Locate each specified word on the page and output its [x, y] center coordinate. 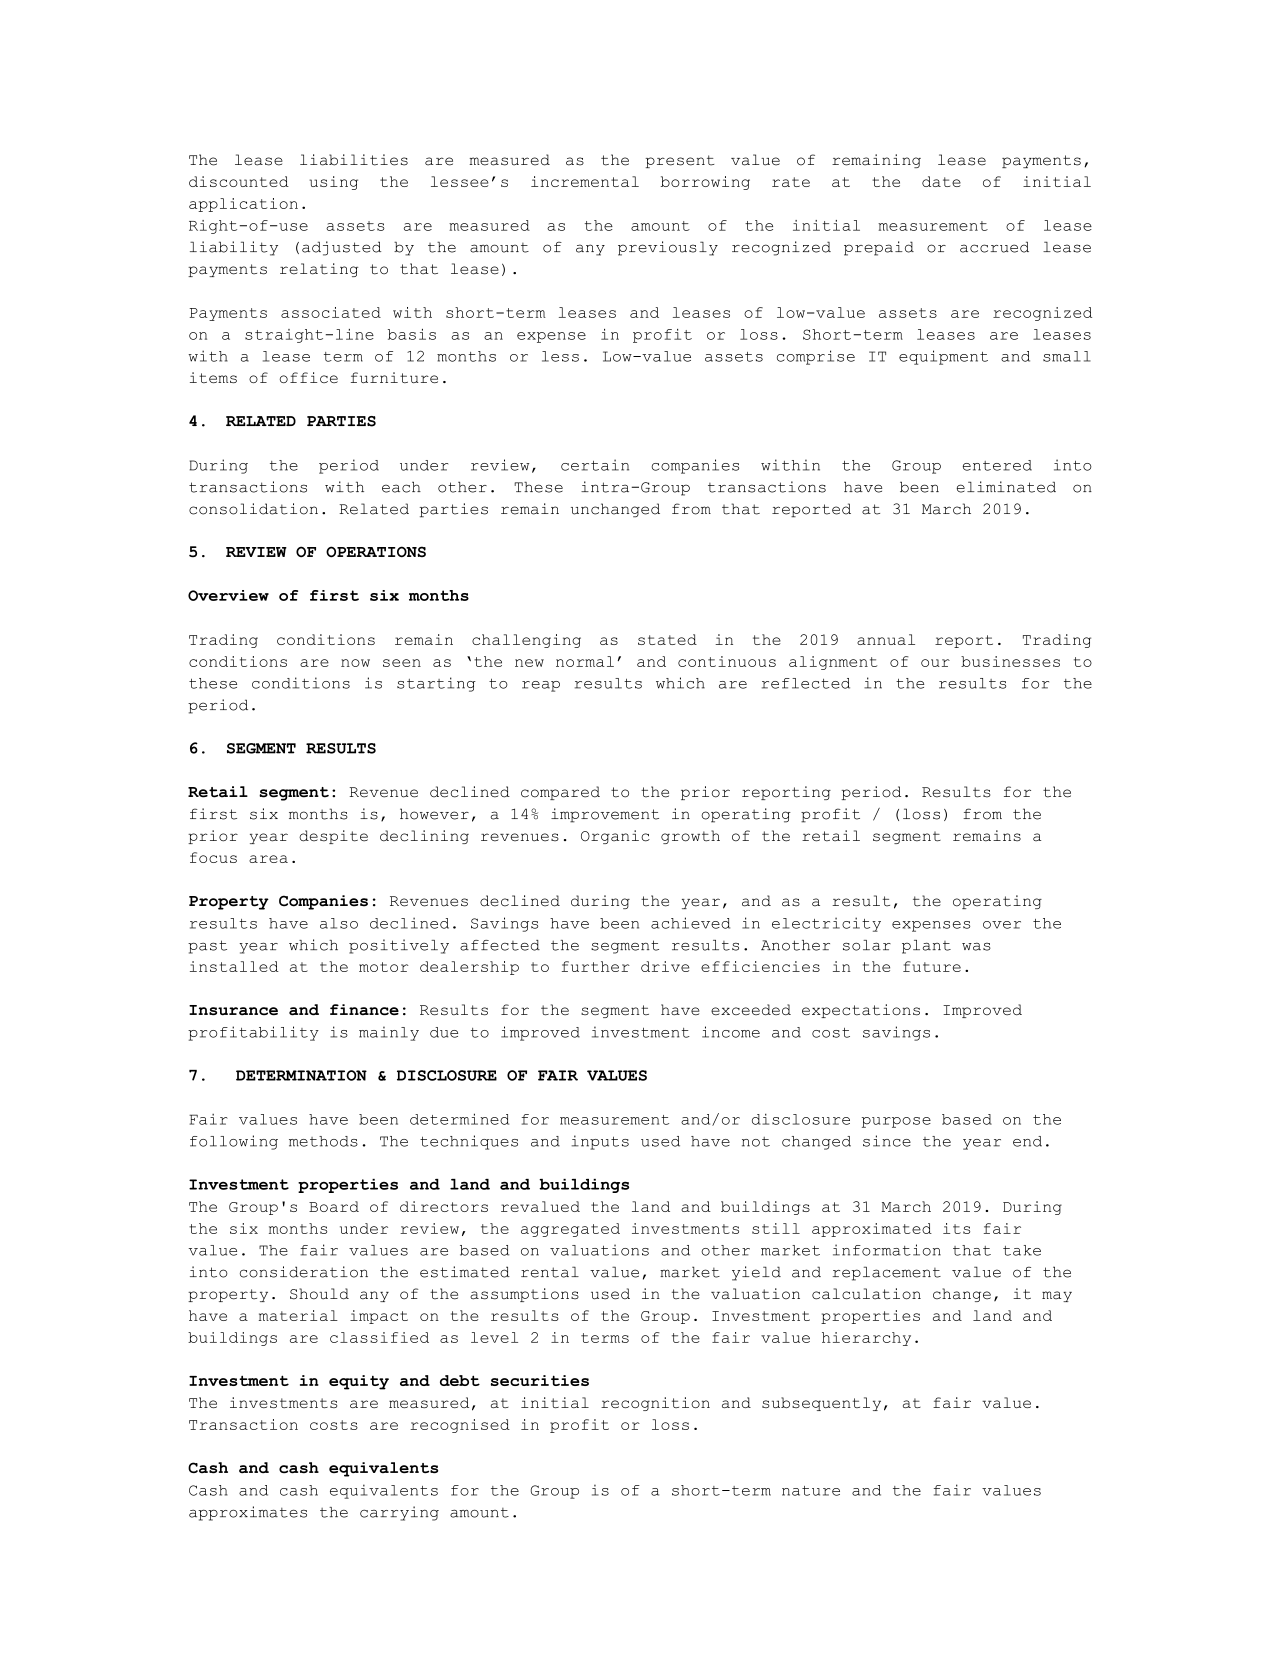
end [1027, 1141]
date [941, 181]
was [976, 947]
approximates [248, 1513]
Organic [615, 837]
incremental [585, 181]
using [333, 183]
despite [333, 837]
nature [811, 1491]
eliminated [1006, 487]
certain [595, 465]
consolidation [253, 509]
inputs [600, 1142]
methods [323, 1141]
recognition [655, 1404]
